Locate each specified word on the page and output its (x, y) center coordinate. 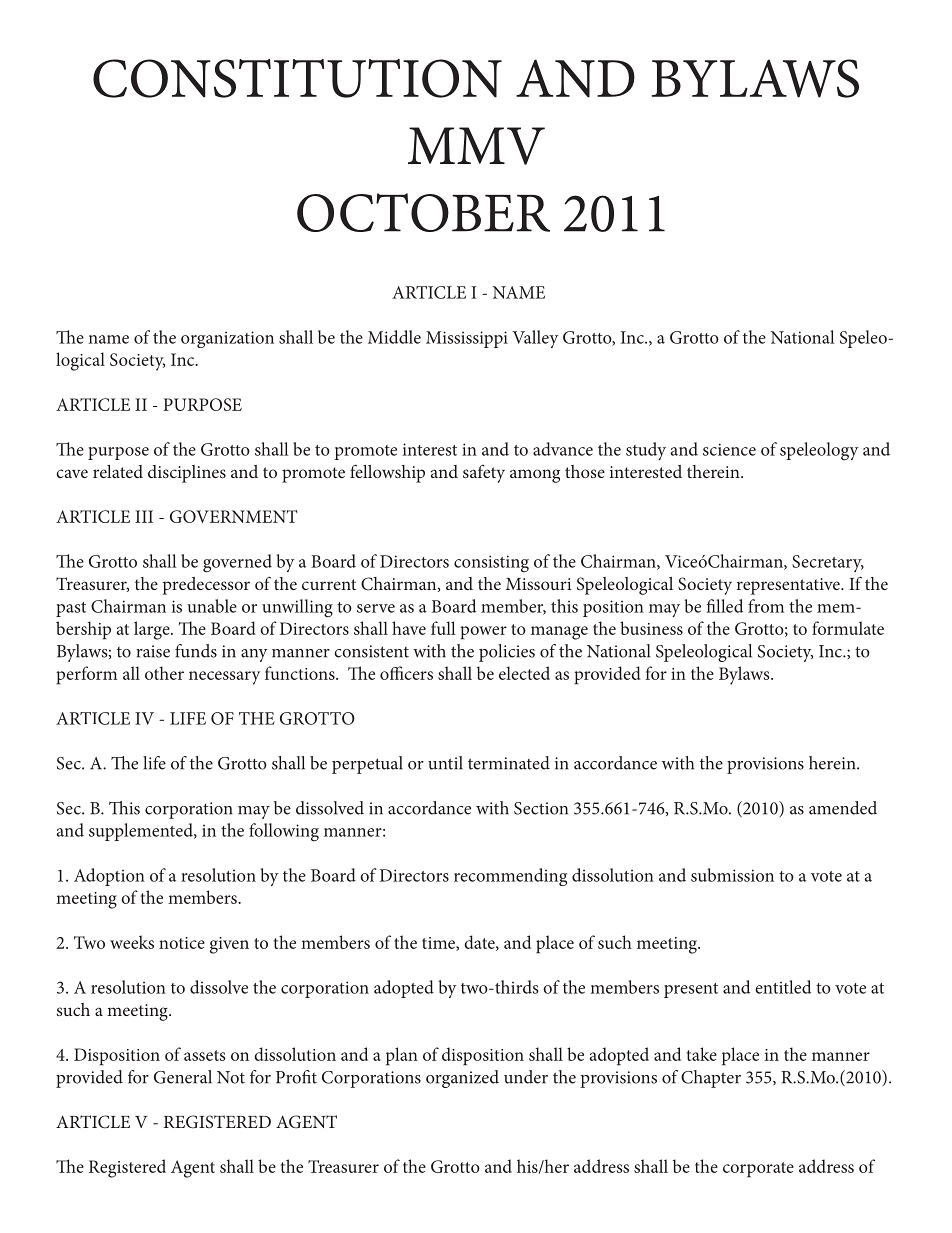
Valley (535, 339)
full (443, 628)
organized (462, 1079)
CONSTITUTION (297, 78)
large (153, 630)
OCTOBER (423, 212)
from (766, 606)
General (183, 1077)
